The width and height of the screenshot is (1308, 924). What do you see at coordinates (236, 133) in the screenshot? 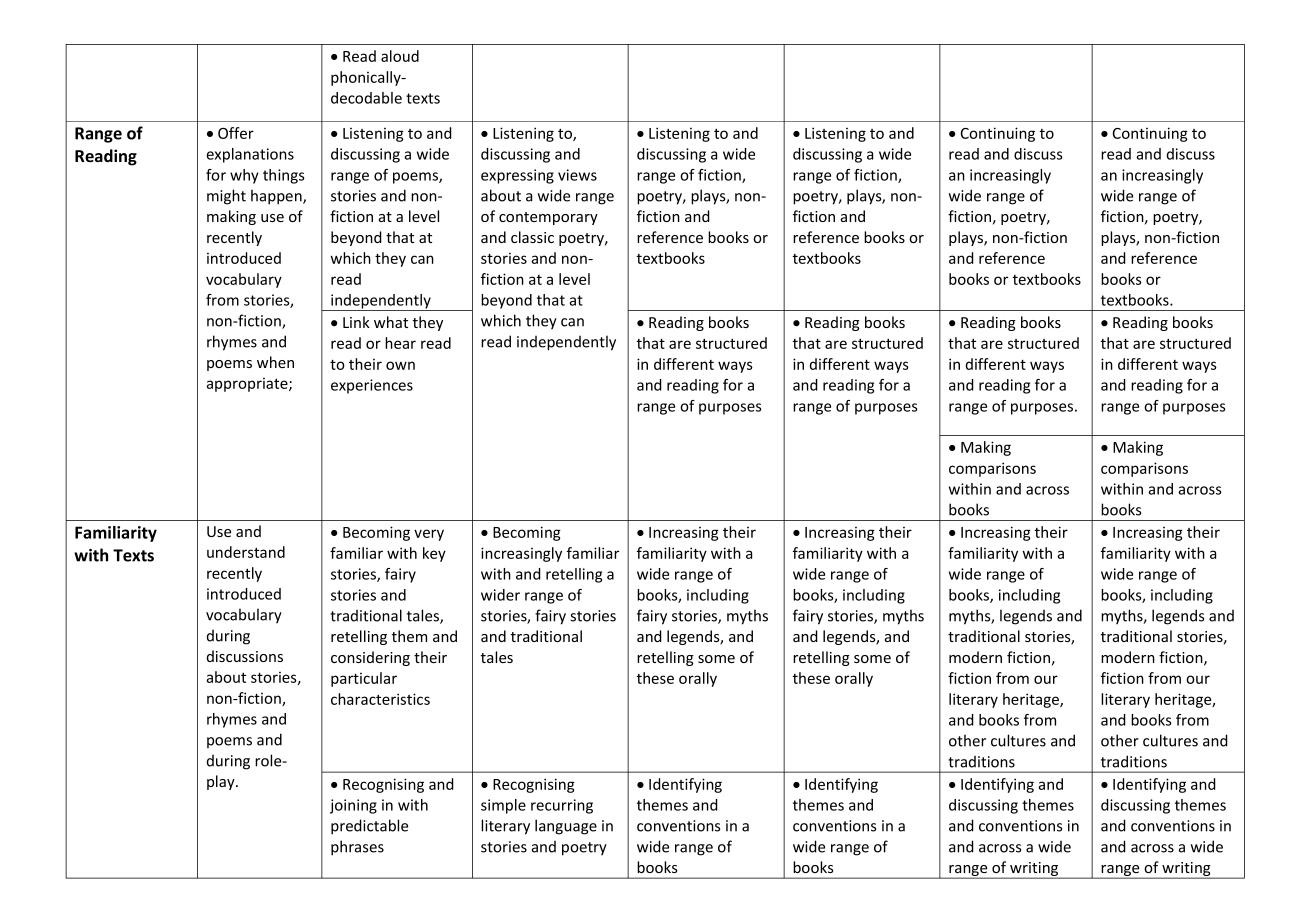
I see `Offer` at bounding box center [236, 133].
